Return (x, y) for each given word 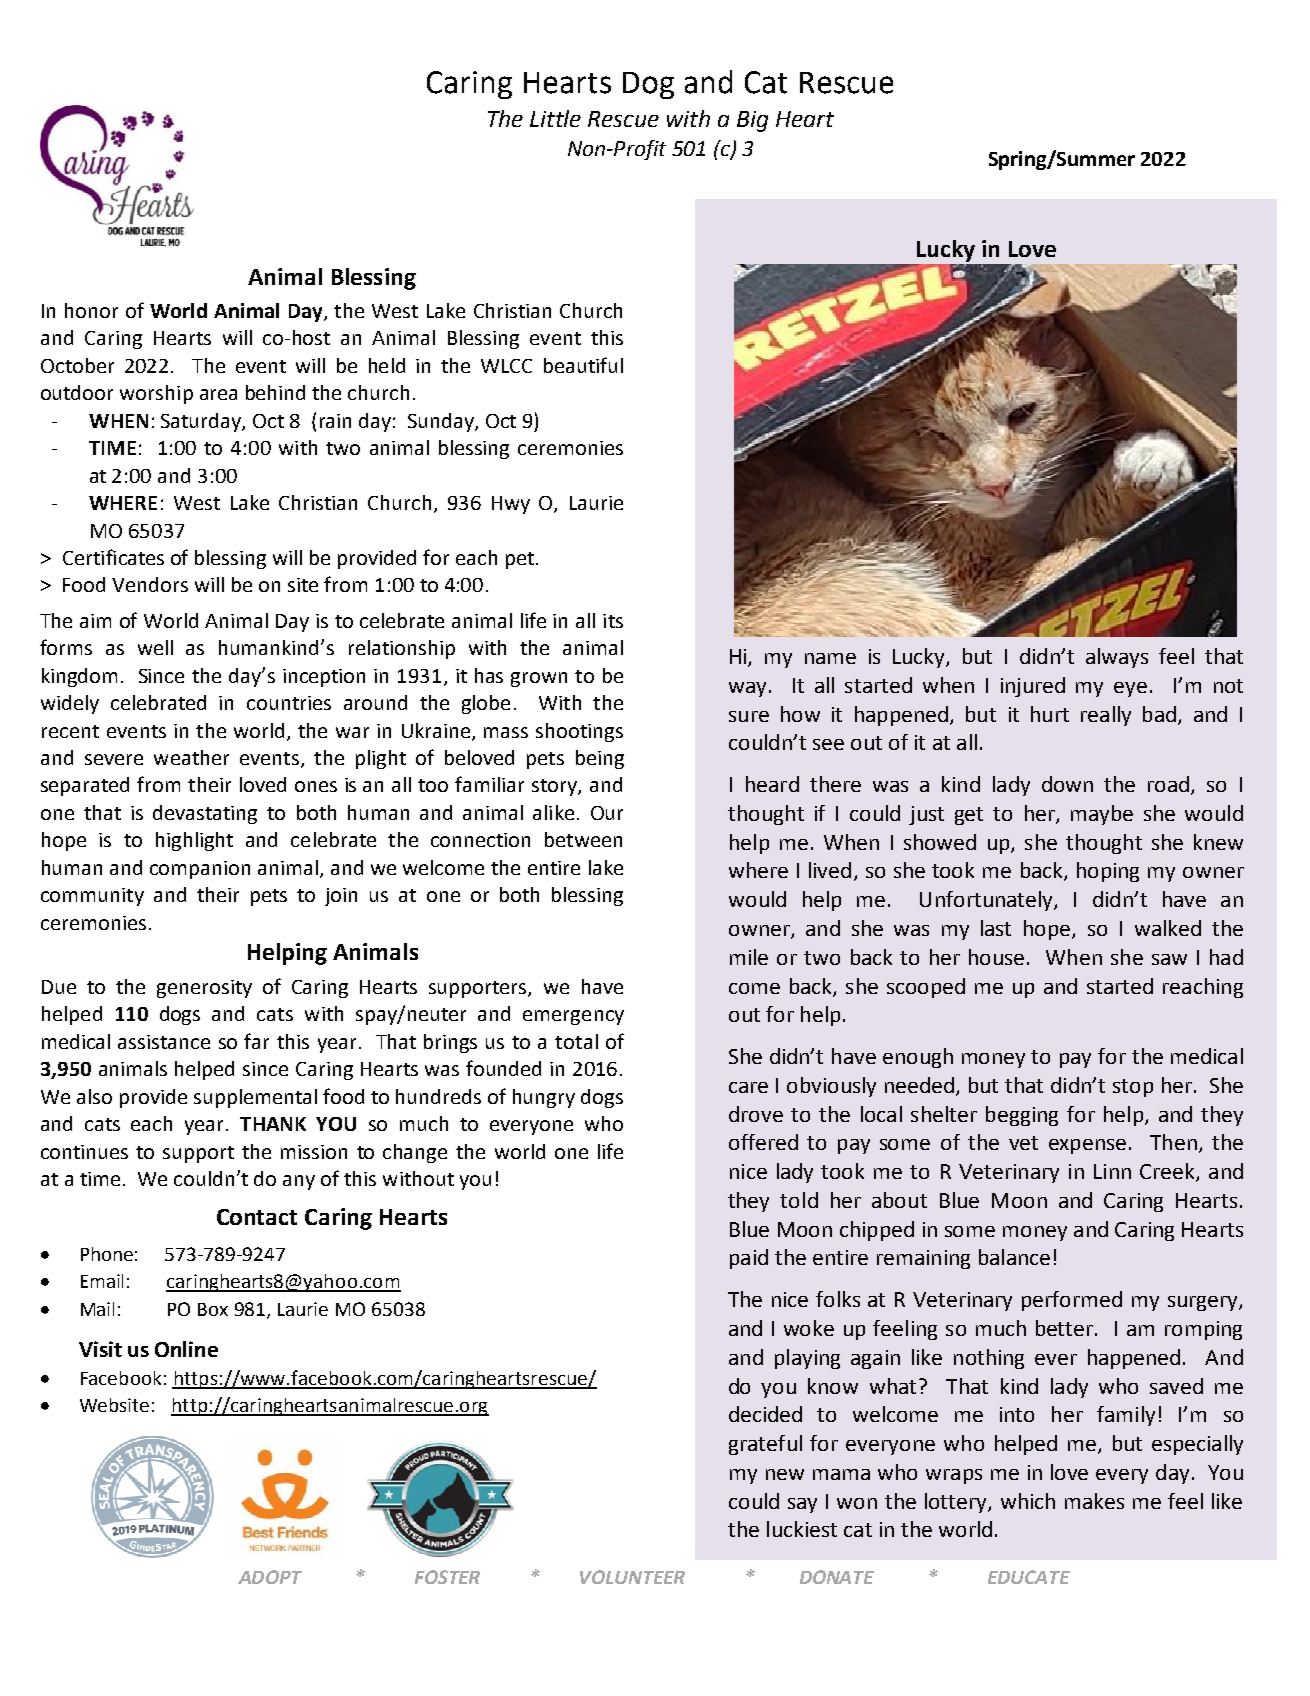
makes (1094, 1501)
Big (752, 121)
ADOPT (270, 1577)
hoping (1108, 872)
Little (555, 118)
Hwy (511, 505)
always (1117, 658)
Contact (257, 1217)
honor (91, 310)
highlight (194, 841)
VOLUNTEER (632, 1577)
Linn (1112, 1171)
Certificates (113, 557)
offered (763, 1142)
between (583, 839)
